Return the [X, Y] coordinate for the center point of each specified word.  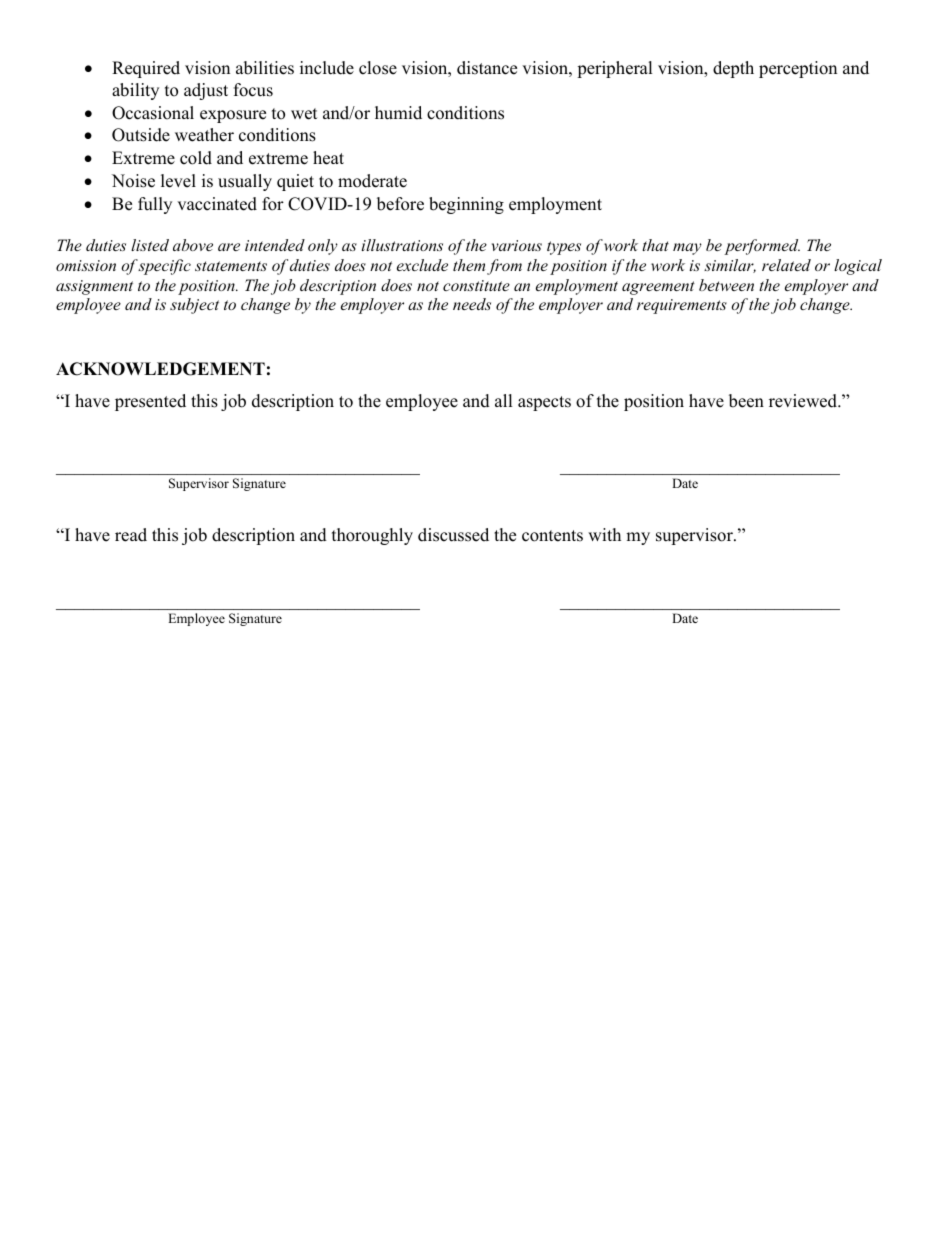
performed [762, 247]
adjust [206, 91]
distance [487, 68]
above [193, 245]
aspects [544, 403]
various [517, 245]
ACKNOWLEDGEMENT [160, 369]
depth [733, 69]
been [746, 401]
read [131, 535]
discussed [453, 535]
